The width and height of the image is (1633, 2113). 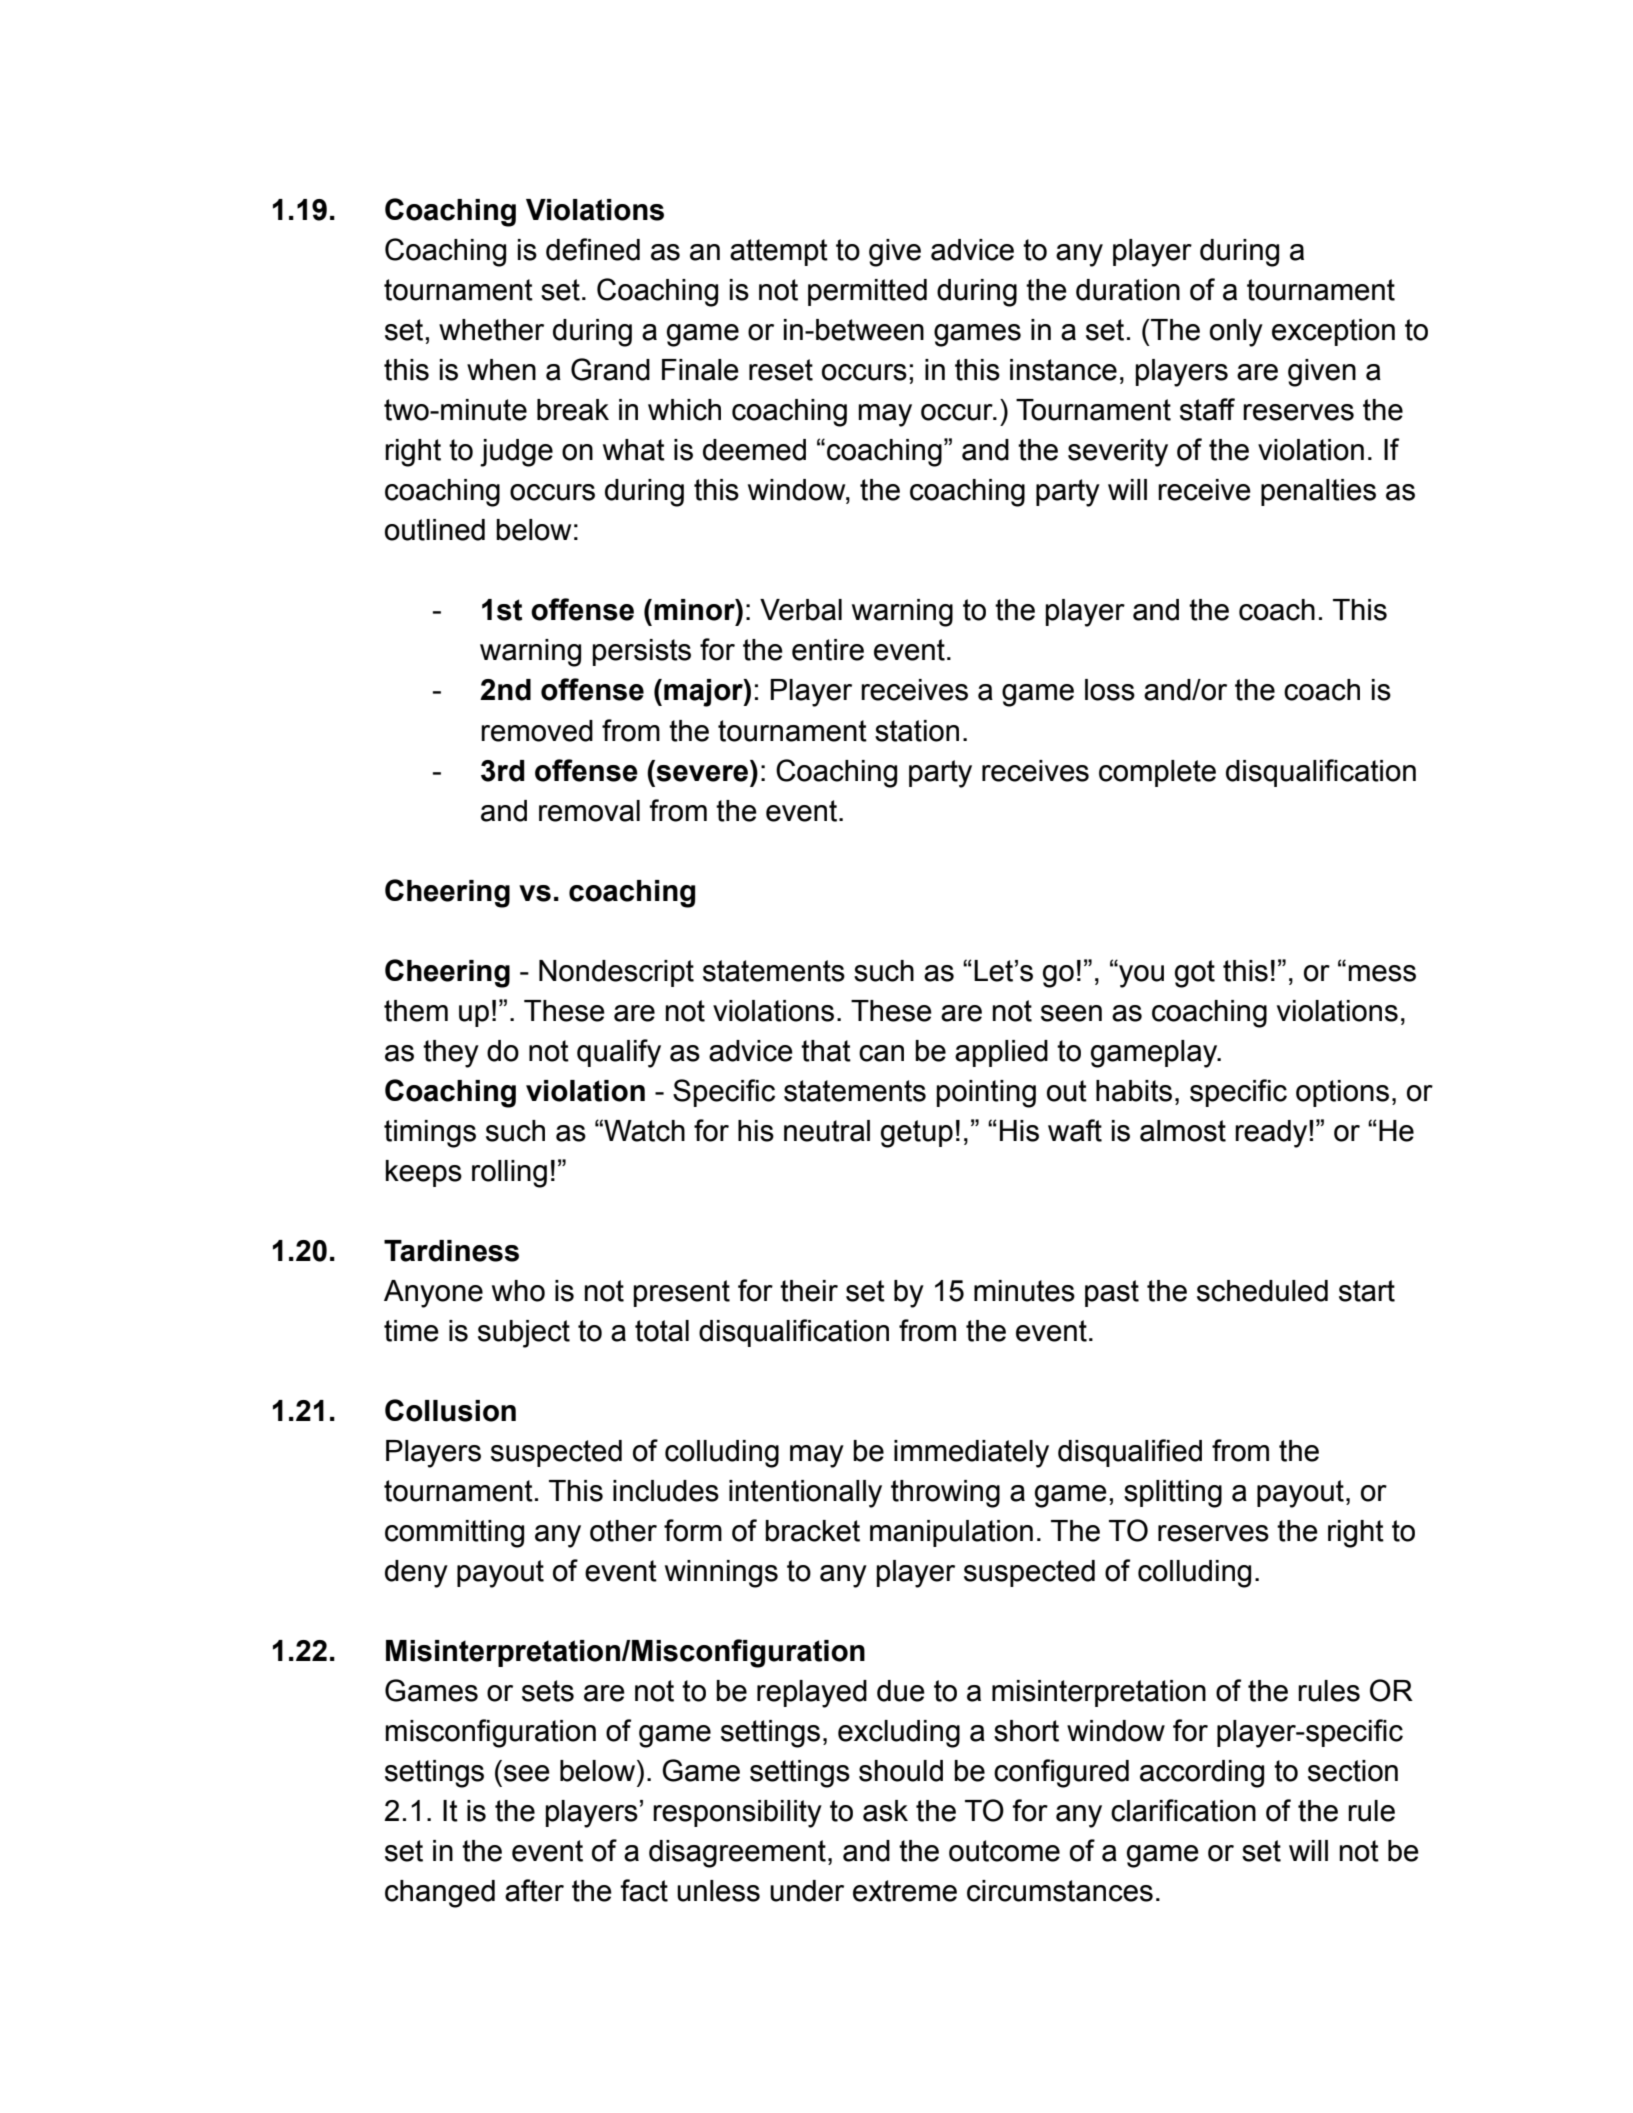 I want to click on throwing, so click(x=945, y=1494).
